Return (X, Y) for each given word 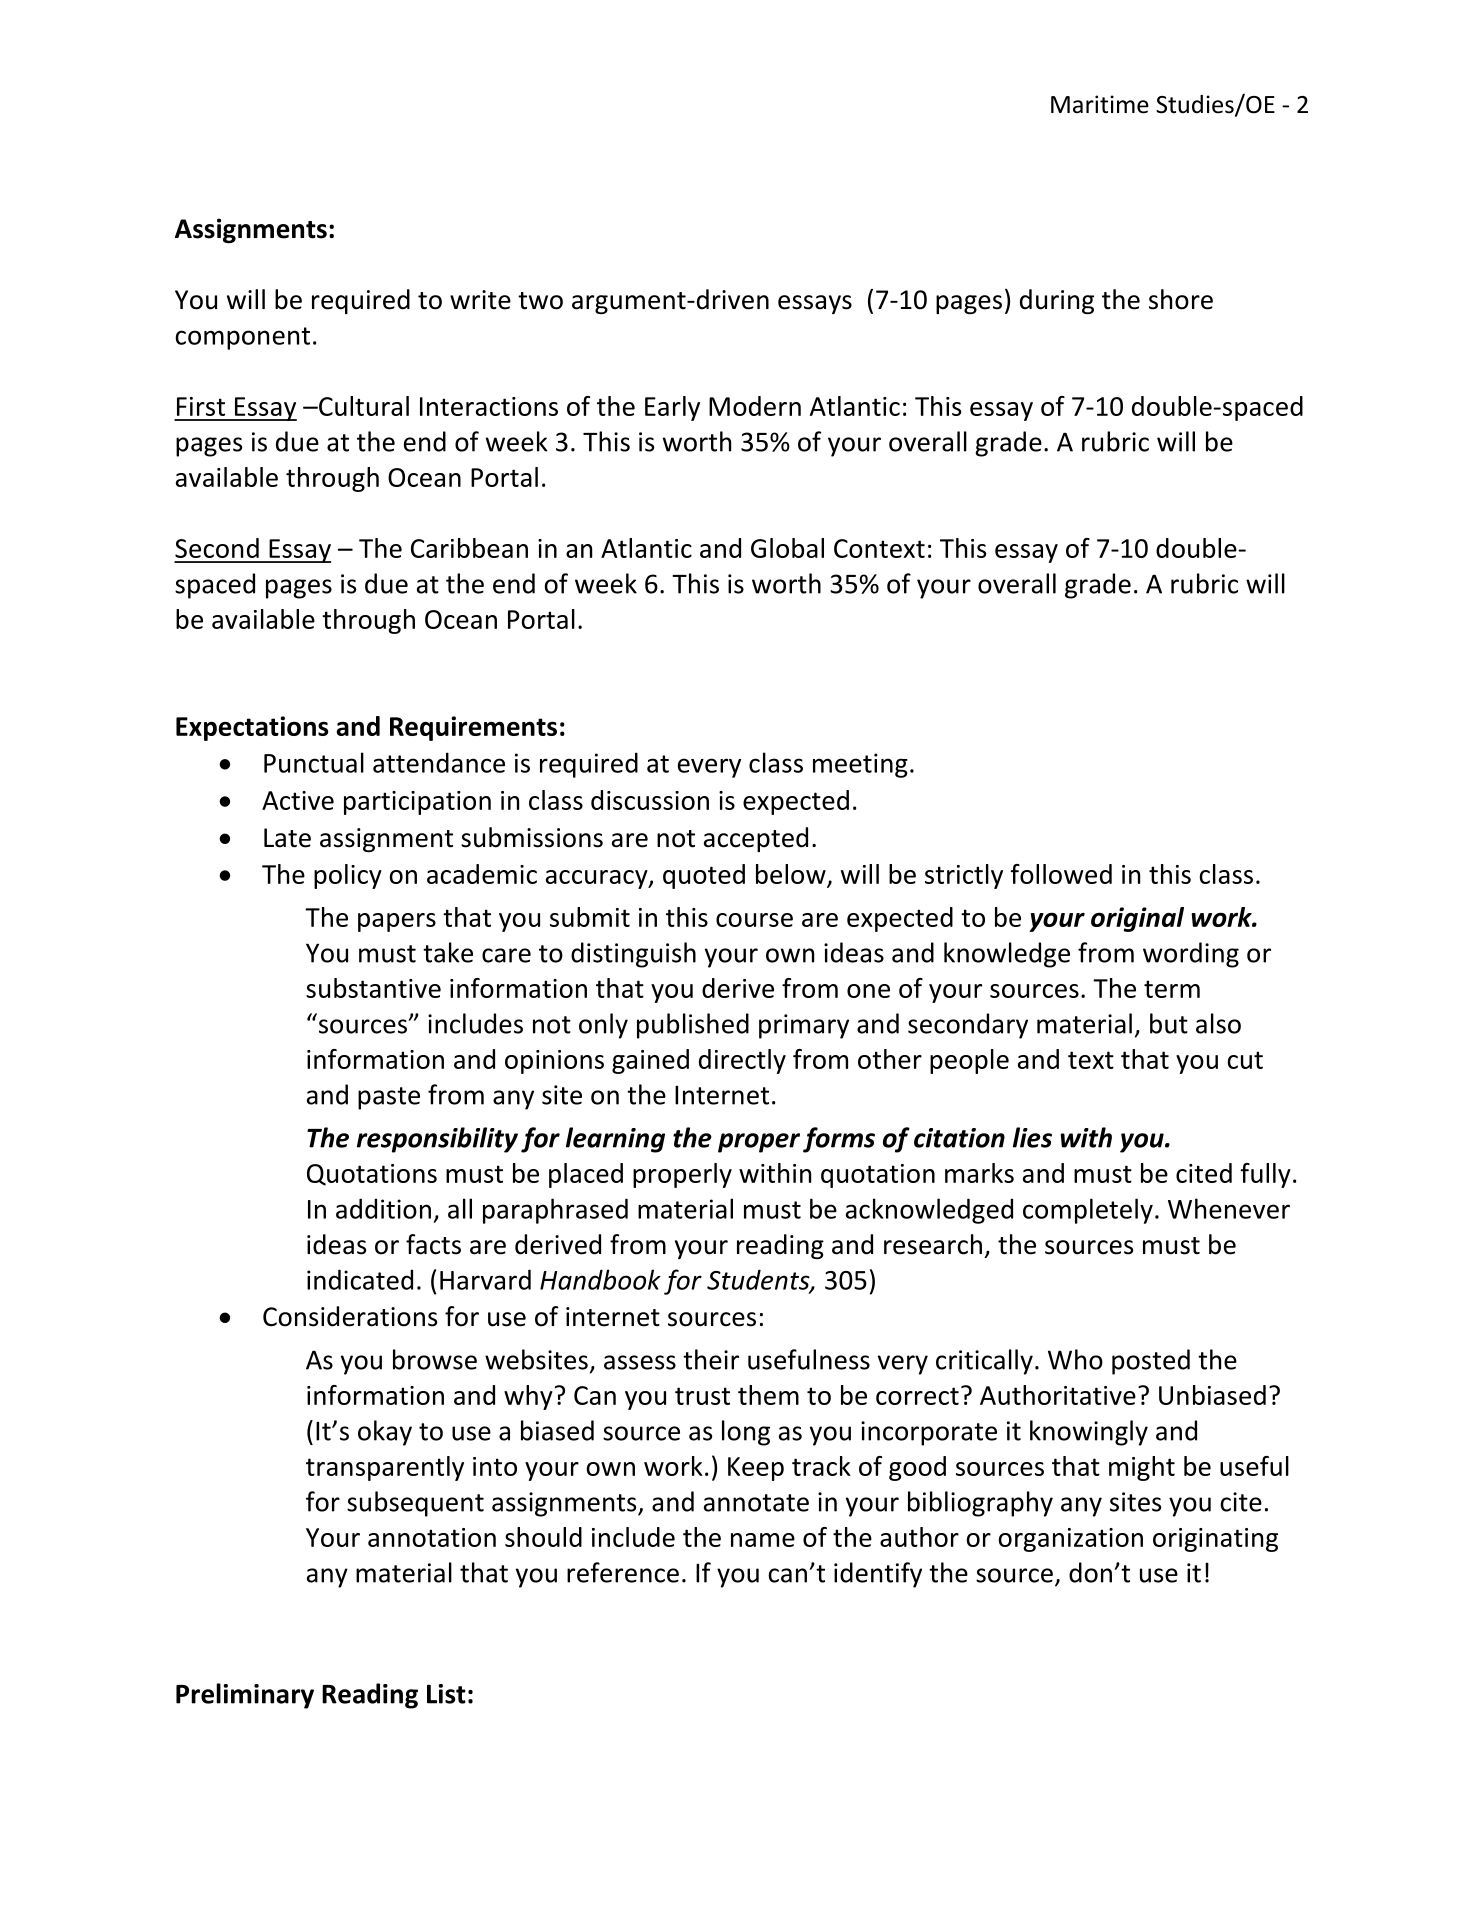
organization (1070, 1540)
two (540, 301)
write (480, 300)
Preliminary (245, 1696)
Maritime (1100, 104)
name (763, 1540)
